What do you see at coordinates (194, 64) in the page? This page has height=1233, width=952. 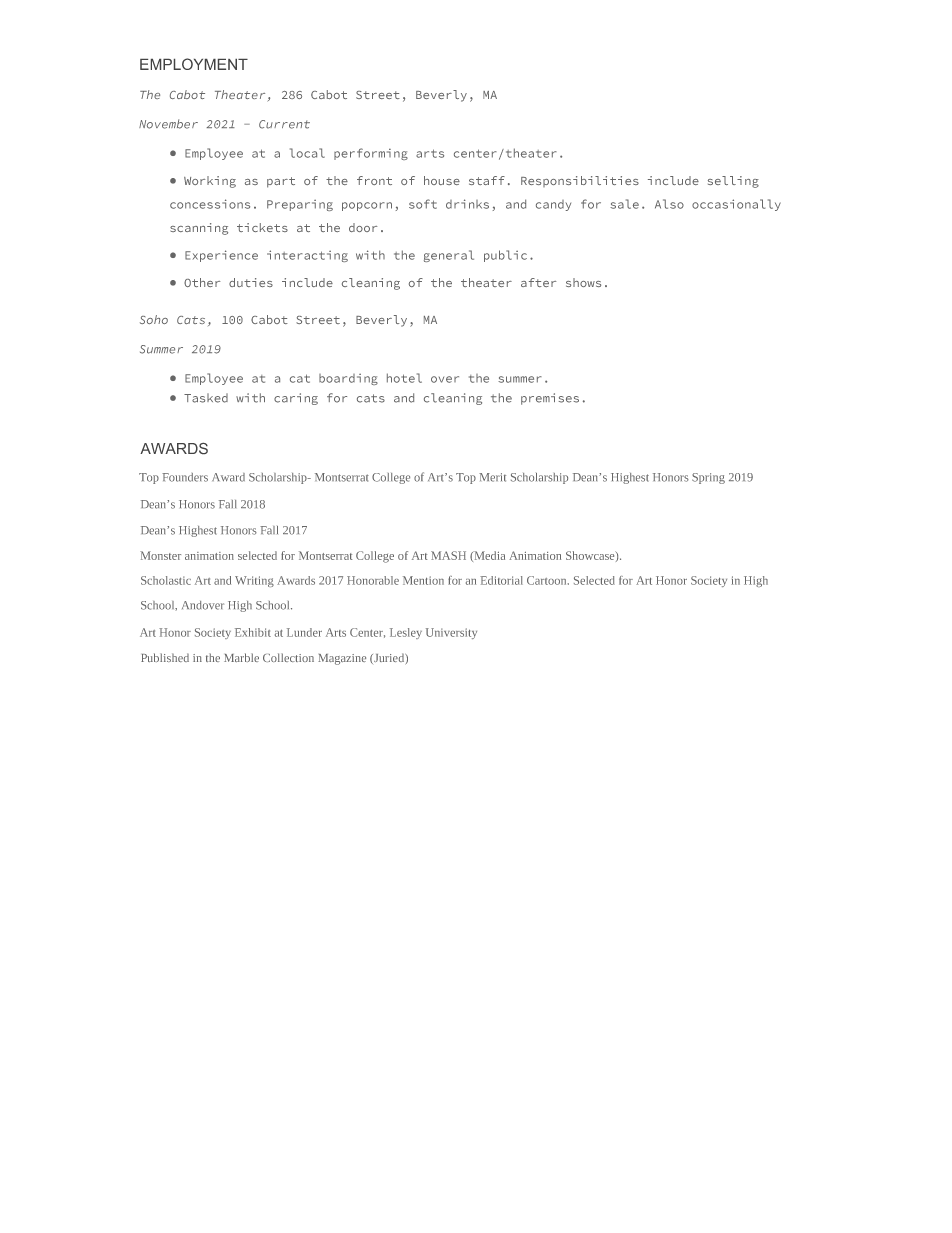 I see `EMPLOYMENT` at bounding box center [194, 64].
